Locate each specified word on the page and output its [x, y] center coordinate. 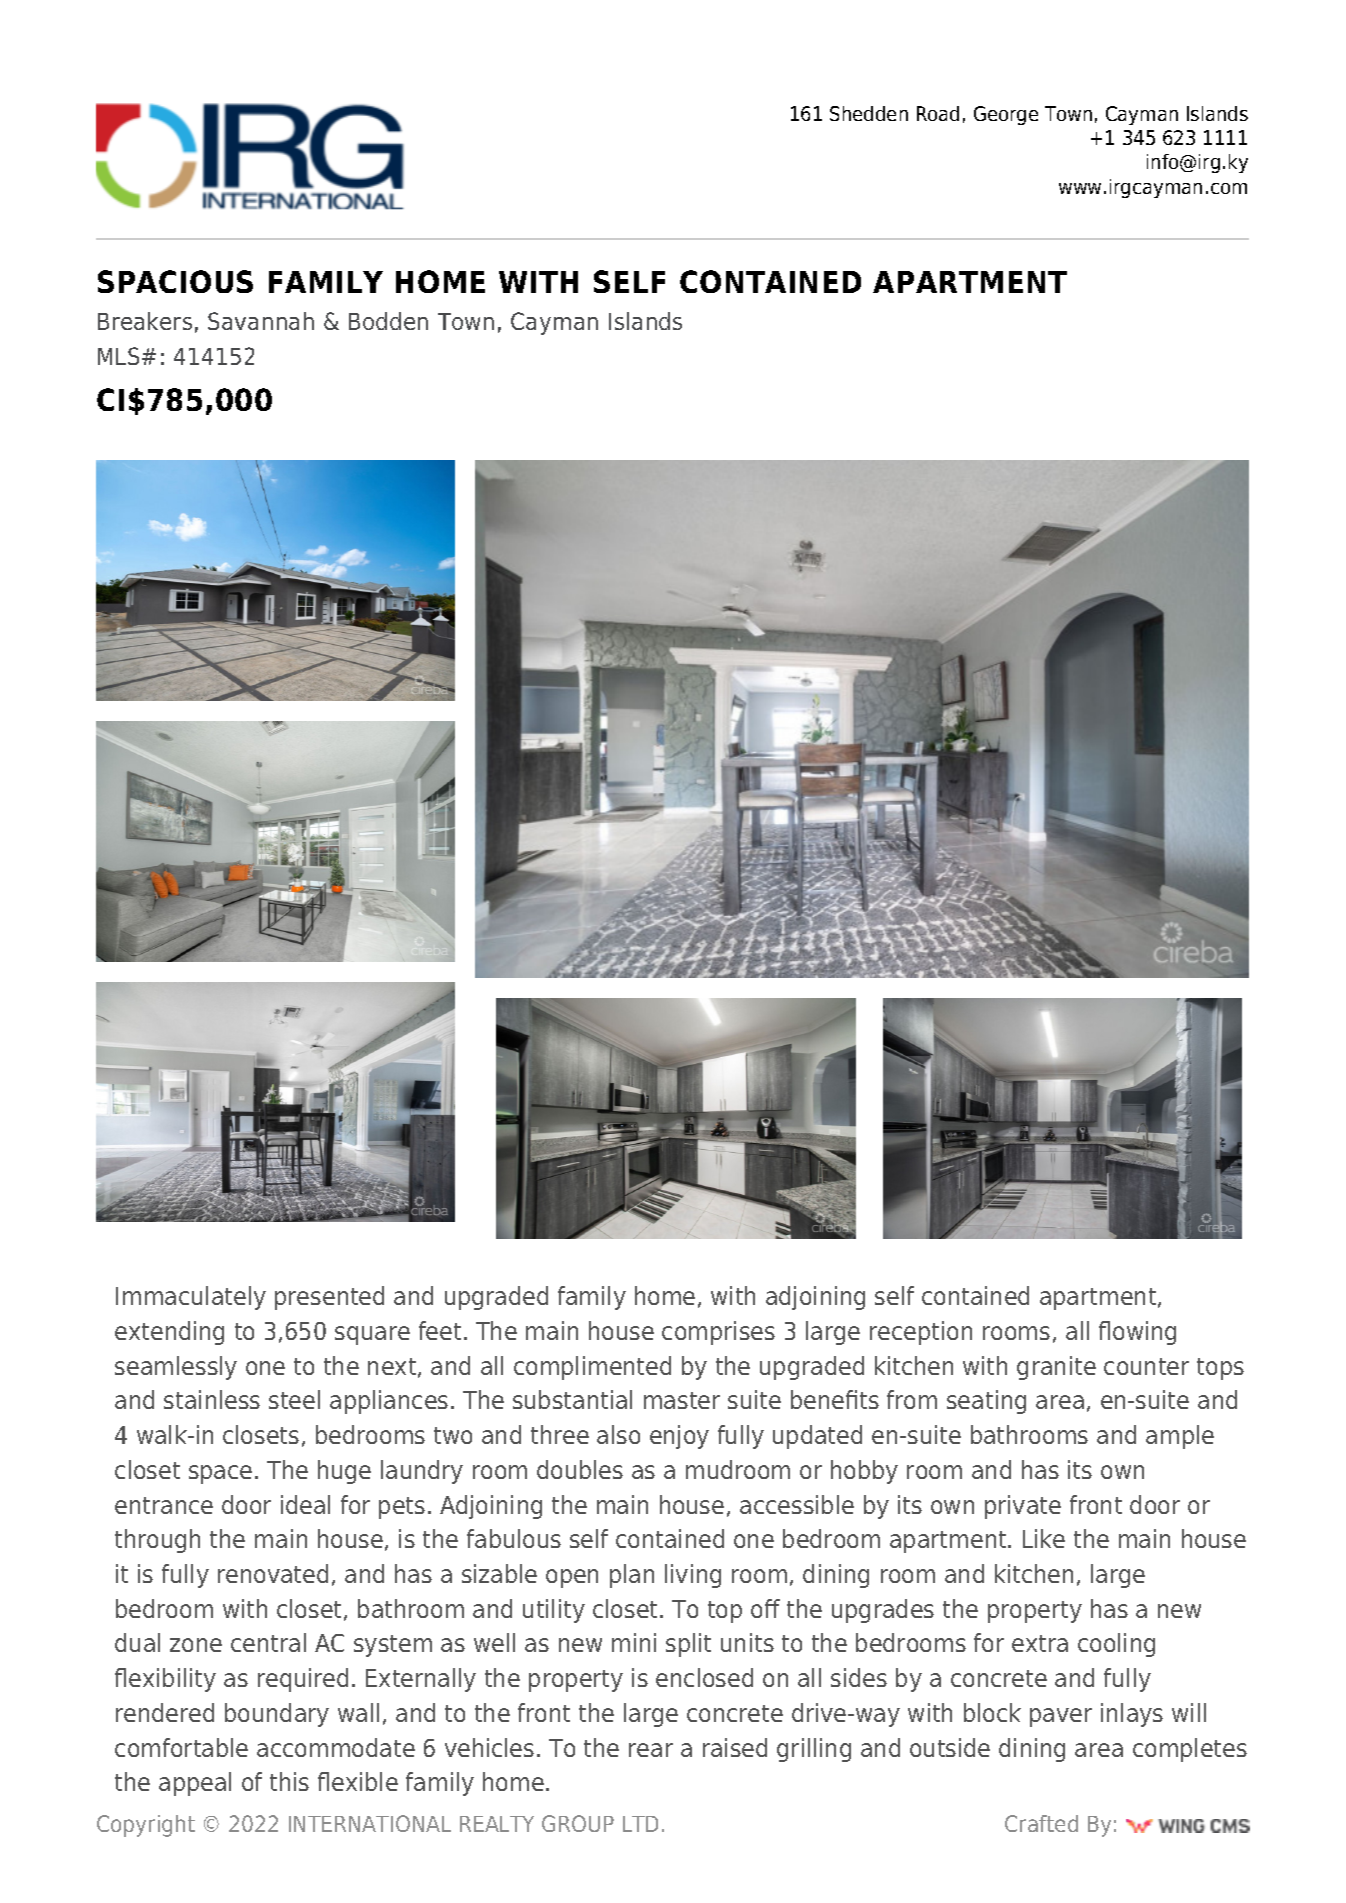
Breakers [145, 321]
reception [921, 1333]
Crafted [1041, 1823]
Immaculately [191, 1298]
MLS [118, 356]
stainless [212, 1399]
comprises [718, 1333]
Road [938, 113]
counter [1146, 1366]
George [1006, 115]
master [682, 1400]
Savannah [261, 321]
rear [651, 1750]
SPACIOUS [175, 281]
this [289, 1781]
